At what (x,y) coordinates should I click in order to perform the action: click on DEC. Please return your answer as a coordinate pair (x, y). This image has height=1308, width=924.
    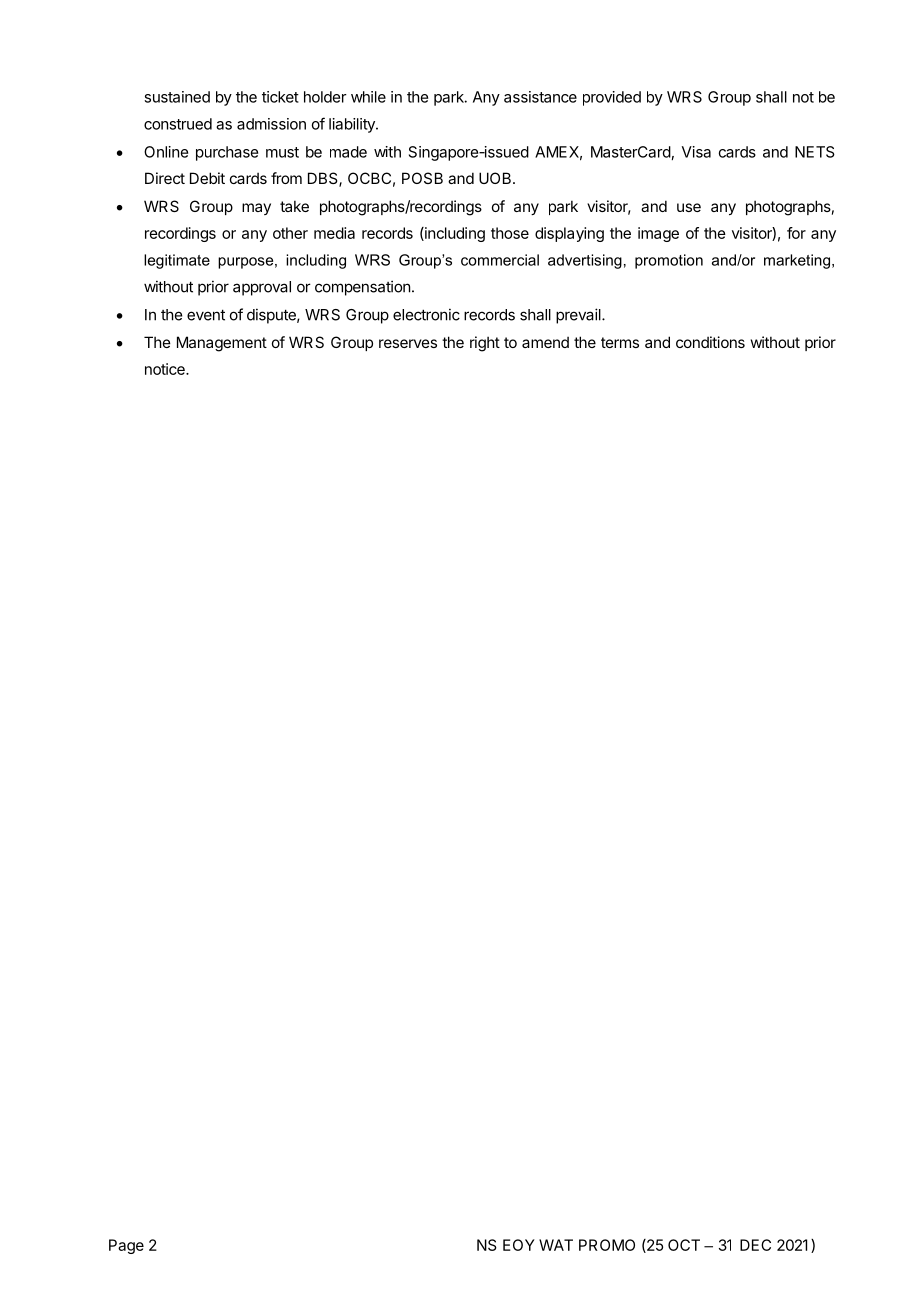
    Looking at the image, I should click on (755, 1245).
